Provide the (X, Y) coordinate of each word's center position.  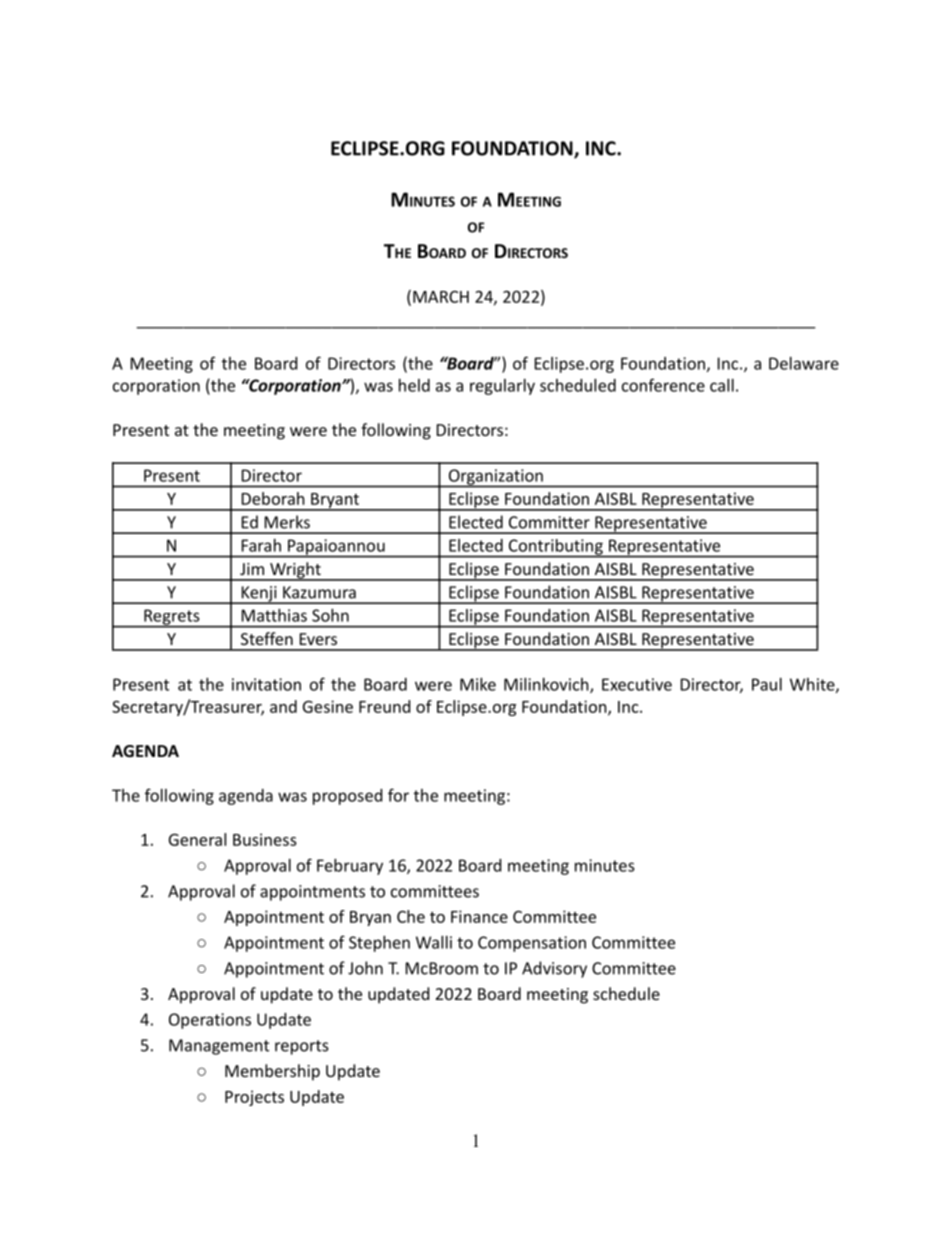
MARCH (441, 297)
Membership (272, 1072)
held (414, 385)
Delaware (804, 363)
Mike (478, 684)
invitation (266, 684)
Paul (767, 684)
